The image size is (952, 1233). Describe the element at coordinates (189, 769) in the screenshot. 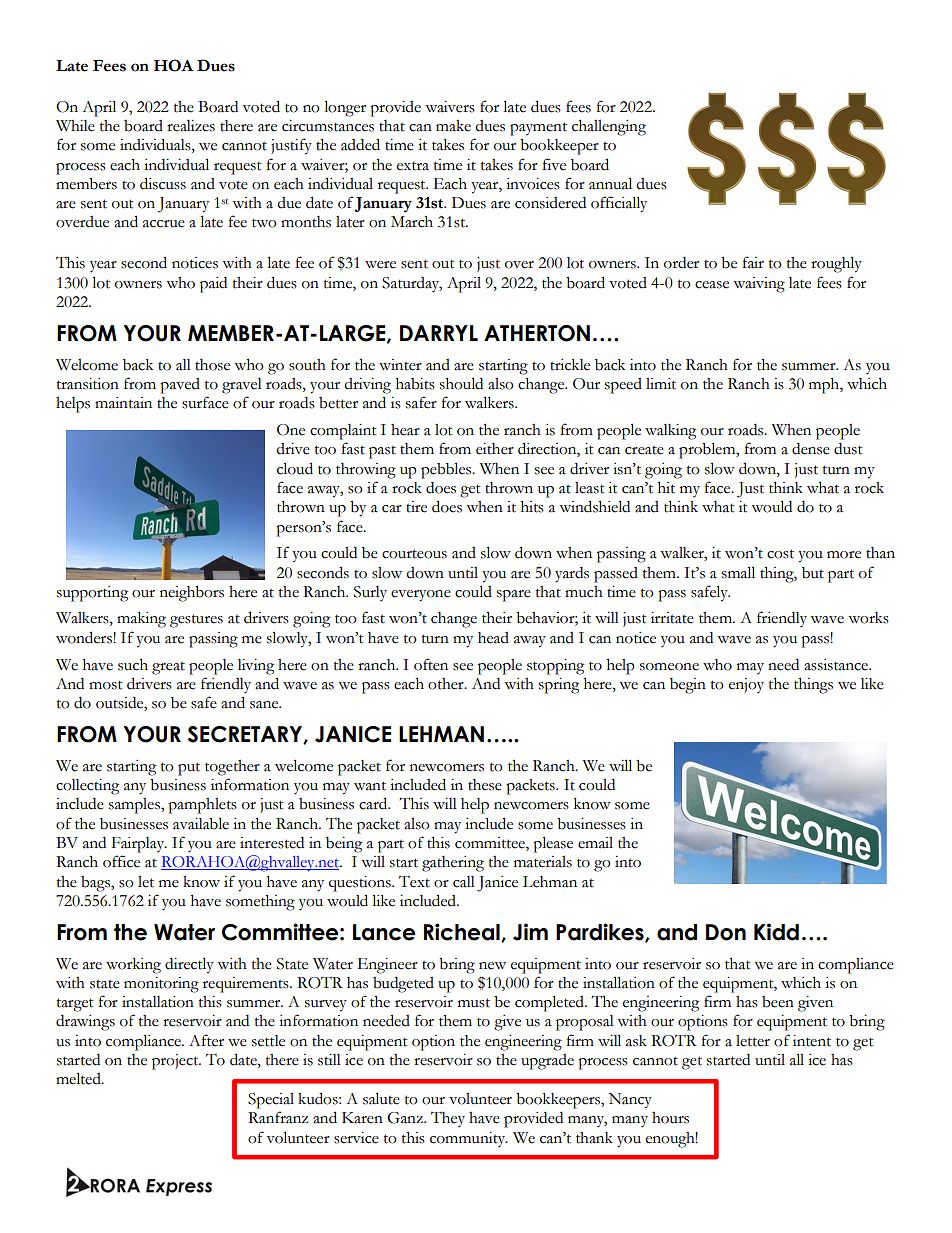

I see `put` at that location.
